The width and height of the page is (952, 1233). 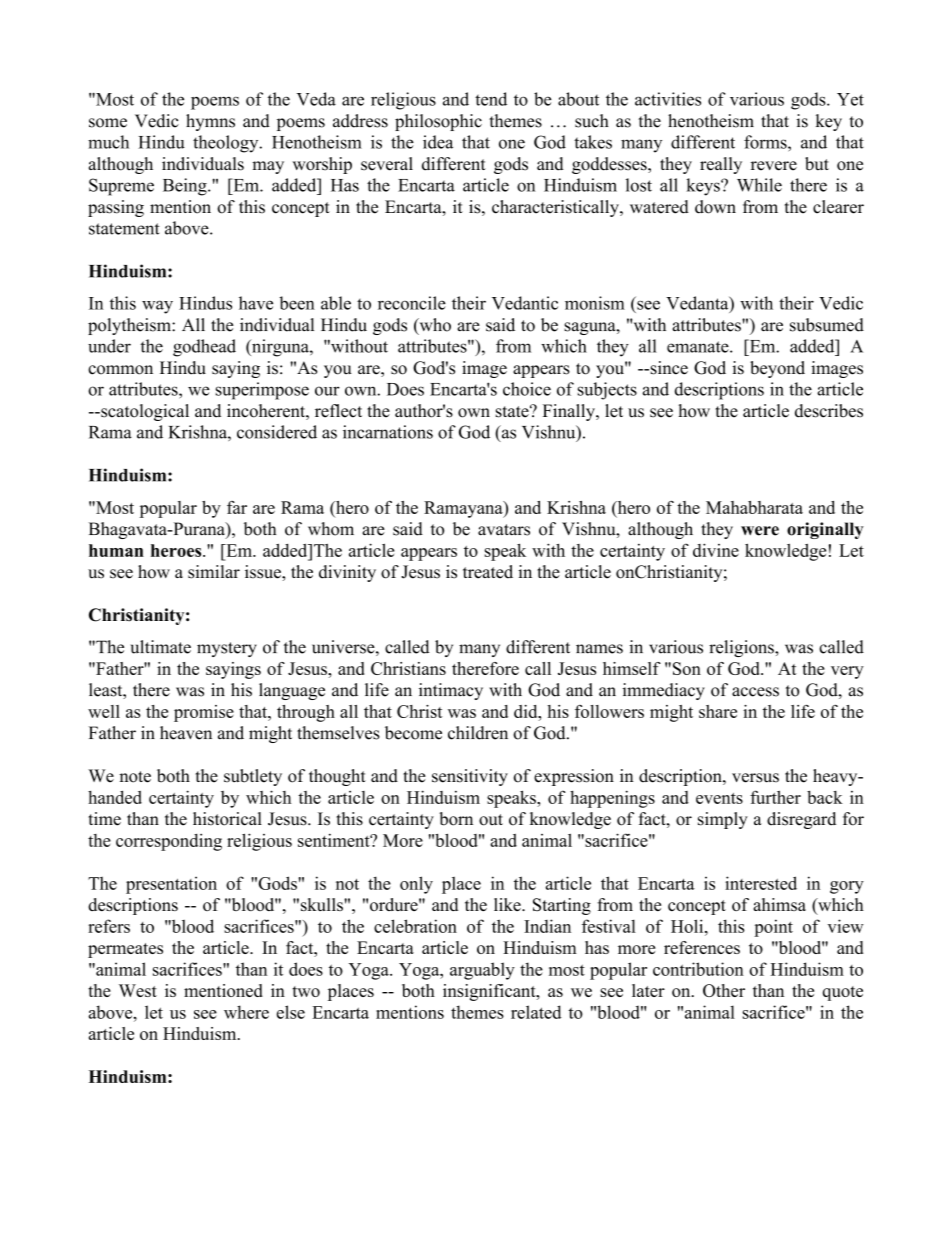 I want to click on forms, so click(x=766, y=142).
